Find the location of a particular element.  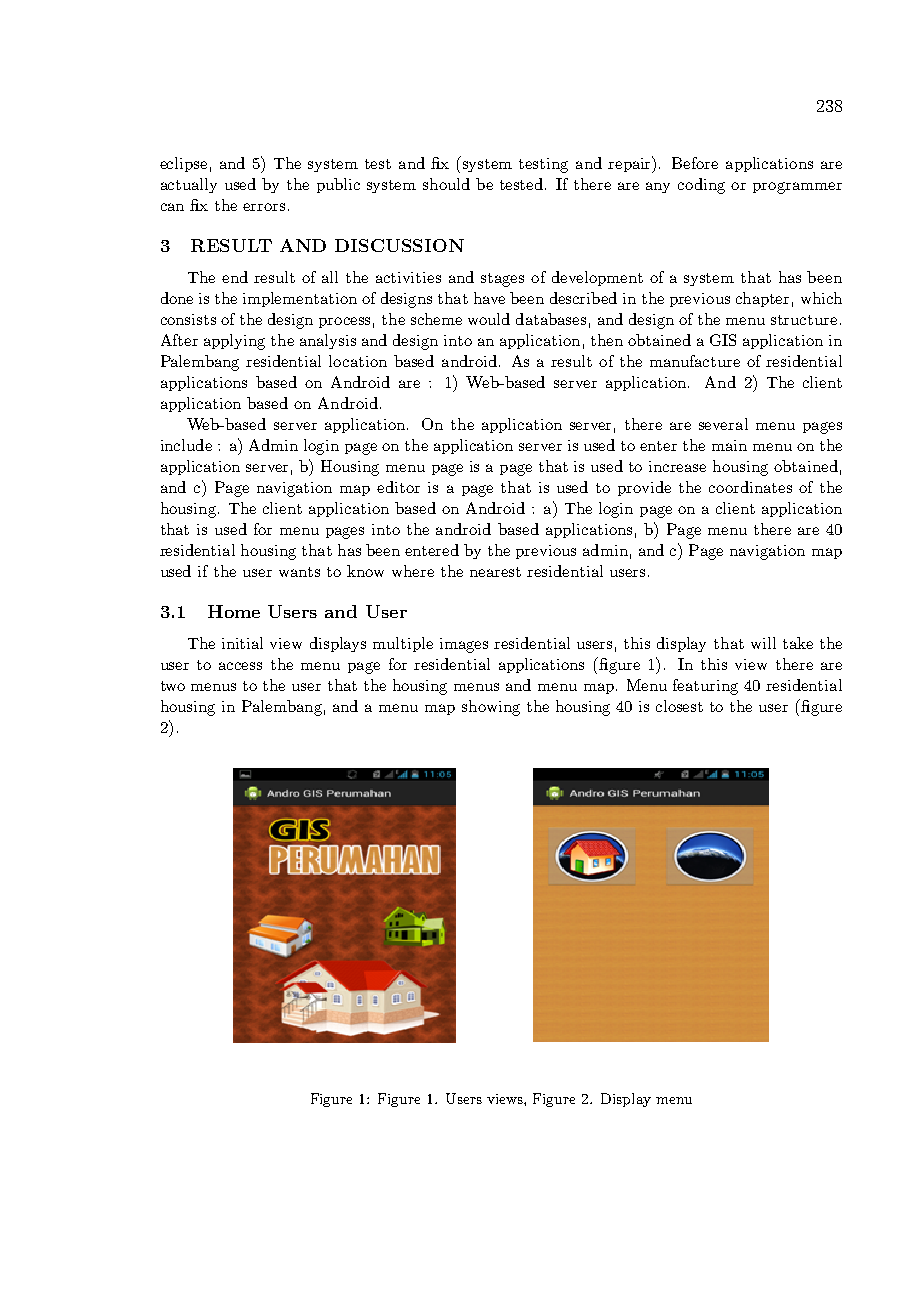

editor is located at coordinates (398, 487).
